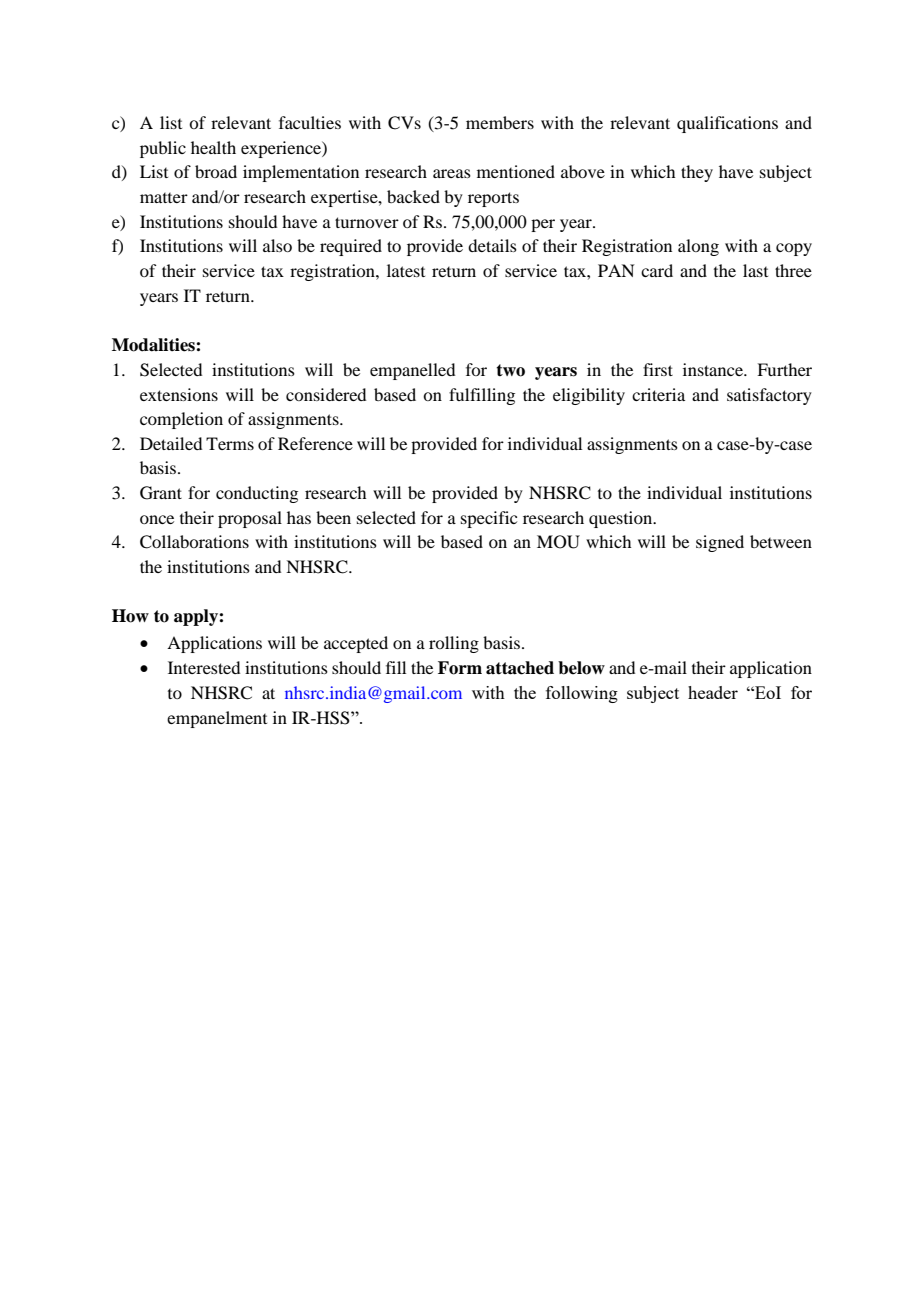  I want to click on qualifications, so click(727, 124).
